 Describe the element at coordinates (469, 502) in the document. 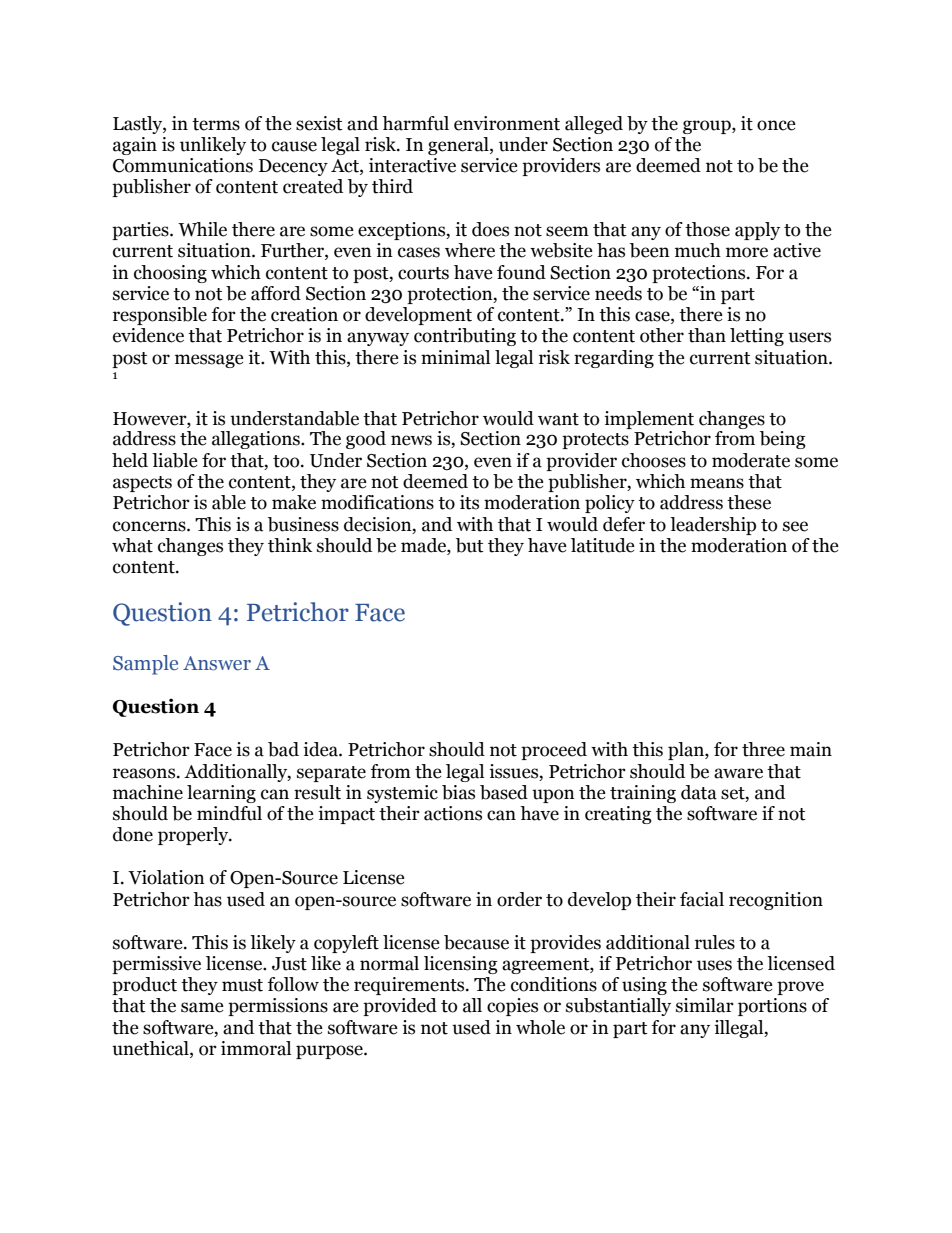

I see `its` at that location.
